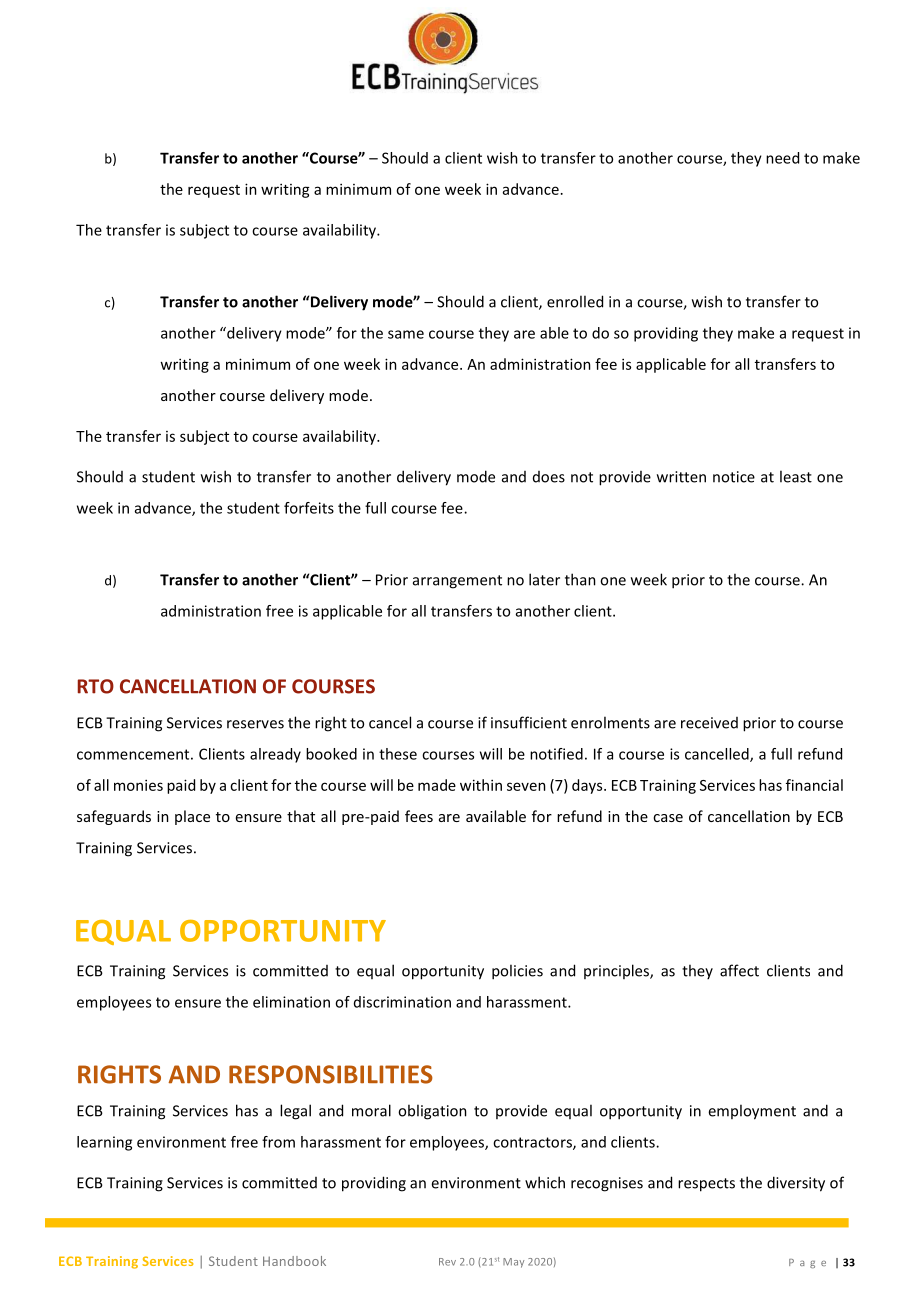 This screenshot has height=1307, width=924. Describe the element at coordinates (782, 158) in the screenshot. I see `need` at that location.
